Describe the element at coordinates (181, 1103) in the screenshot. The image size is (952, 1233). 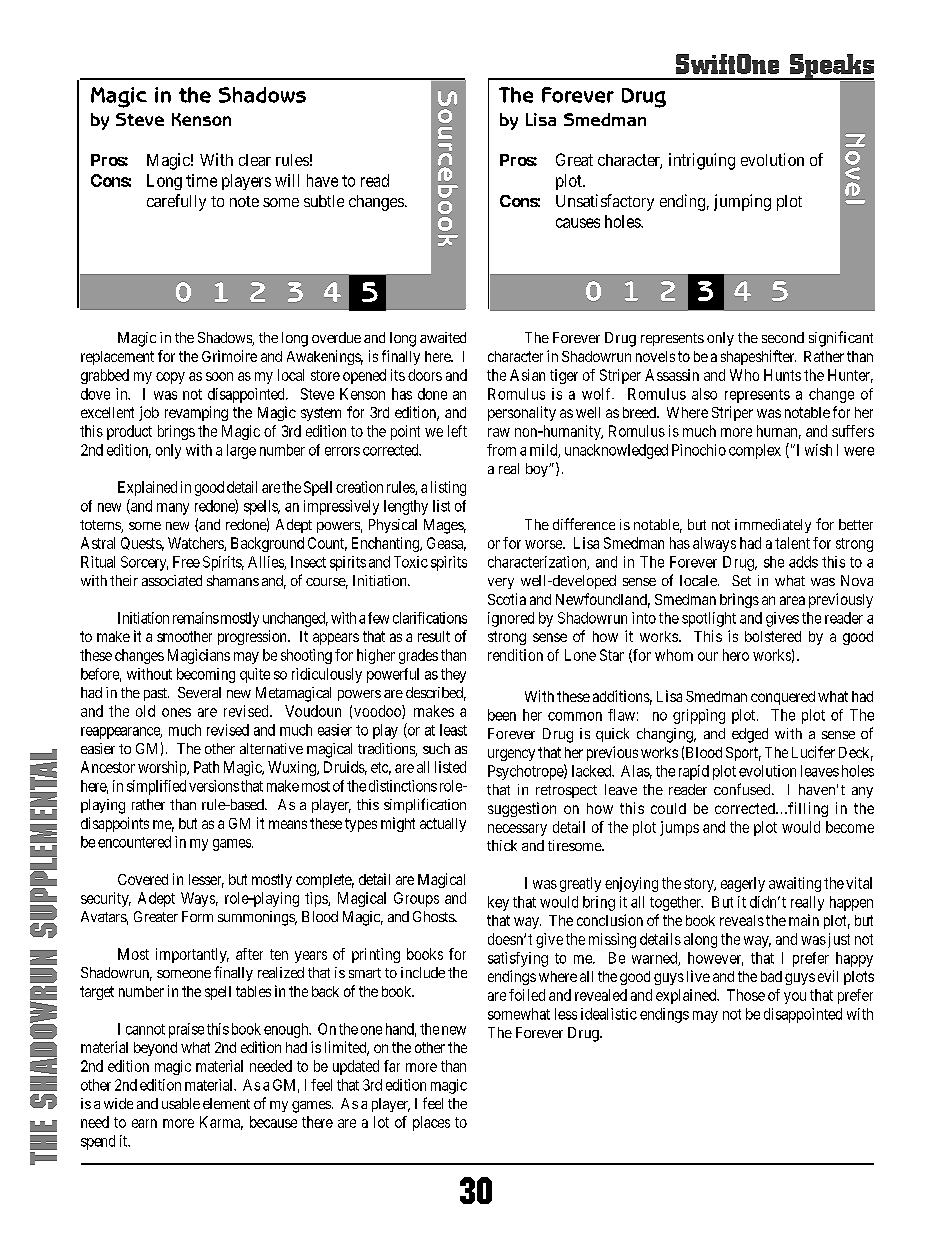
I see `usable` at that location.
